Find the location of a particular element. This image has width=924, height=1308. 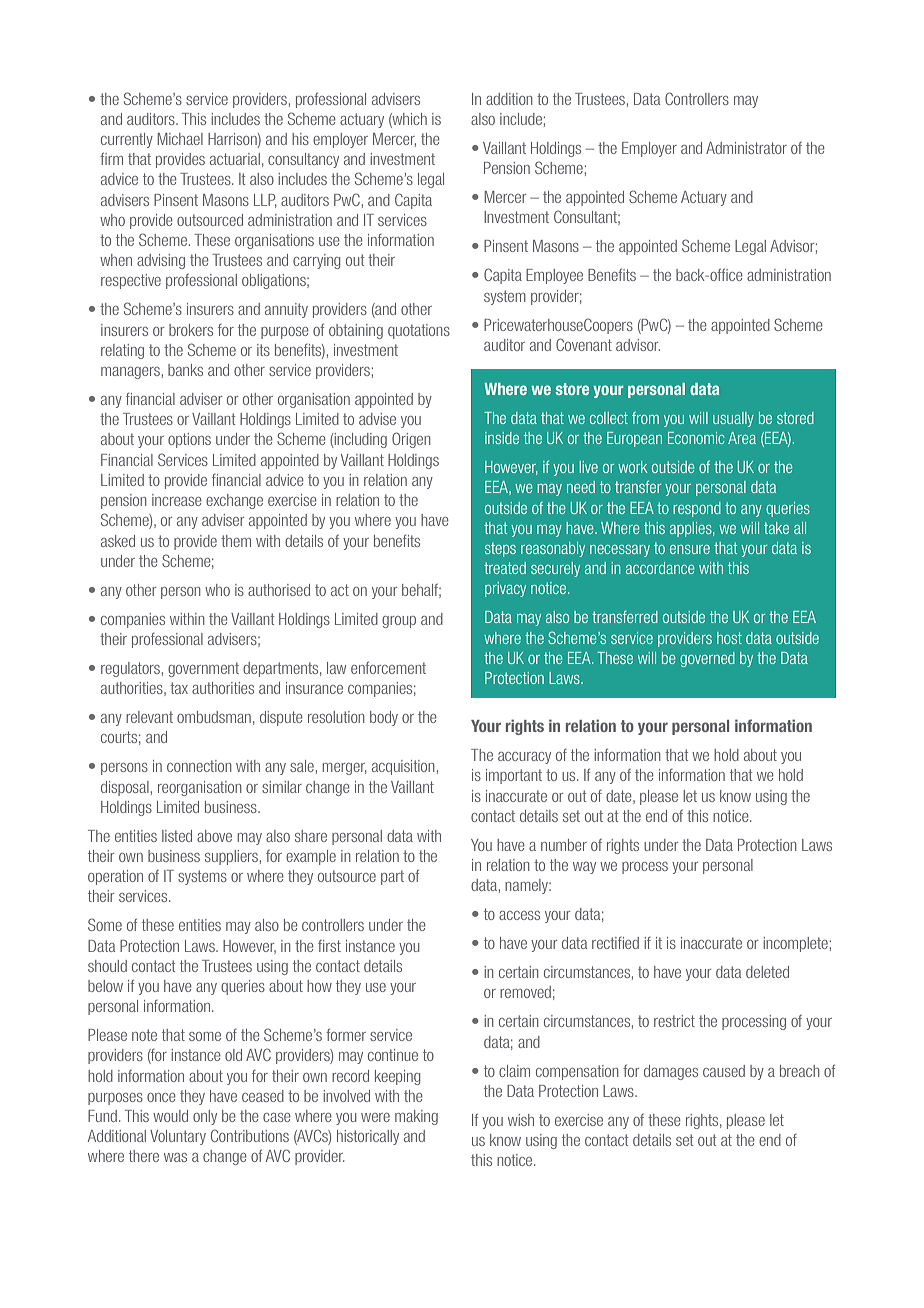

listed is located at coordinates (177, 836).
